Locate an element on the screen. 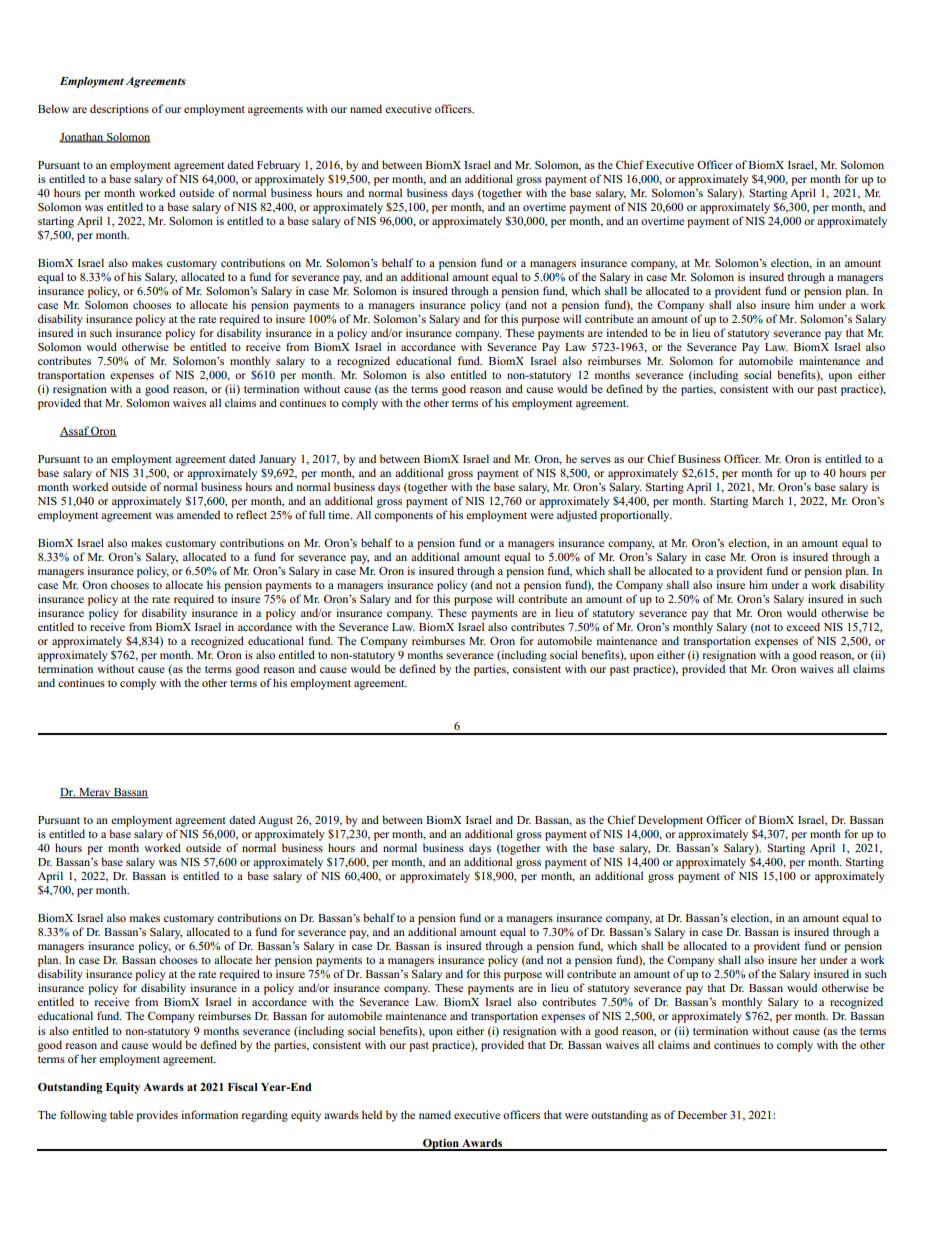  descriptions is located at coordinates (119, 110).
